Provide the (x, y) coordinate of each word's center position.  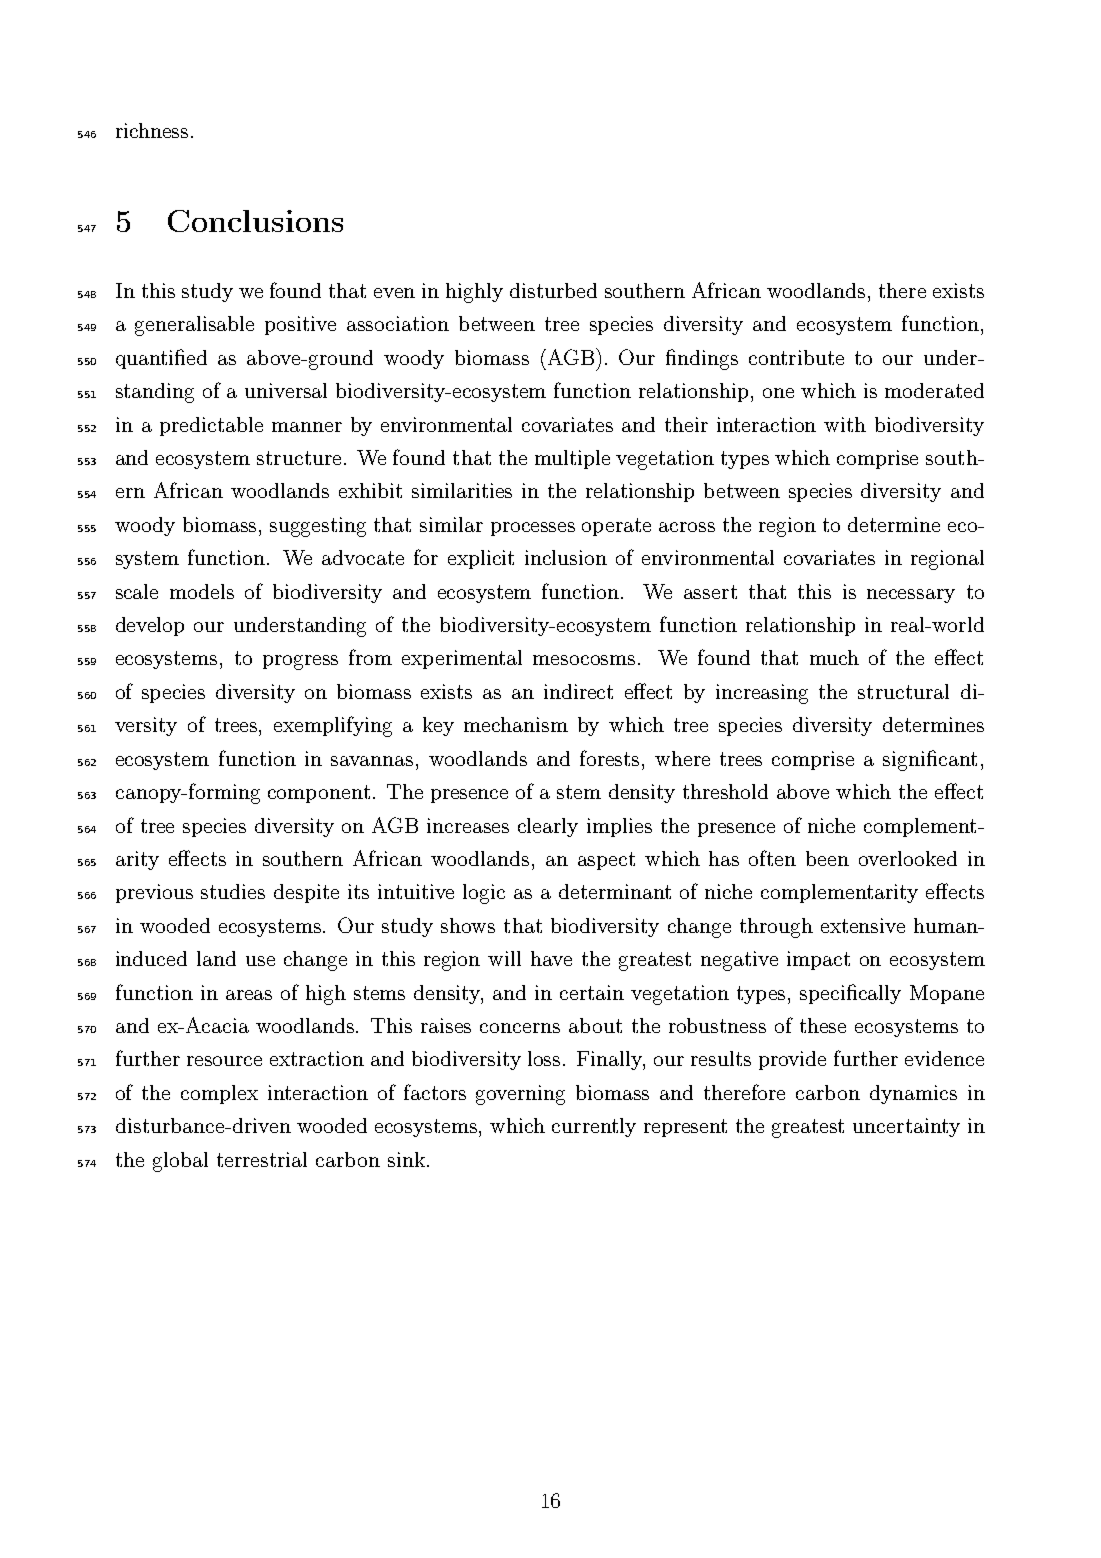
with (845, 424)
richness (152, 130)
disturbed (553, 290)
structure (299, 458)
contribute (796, 357)
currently (594, 1127)
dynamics (913, 1094)
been (827, 858)
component (319, 794)
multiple (572, 459)
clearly (548, 827)
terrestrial (262, 1159)
